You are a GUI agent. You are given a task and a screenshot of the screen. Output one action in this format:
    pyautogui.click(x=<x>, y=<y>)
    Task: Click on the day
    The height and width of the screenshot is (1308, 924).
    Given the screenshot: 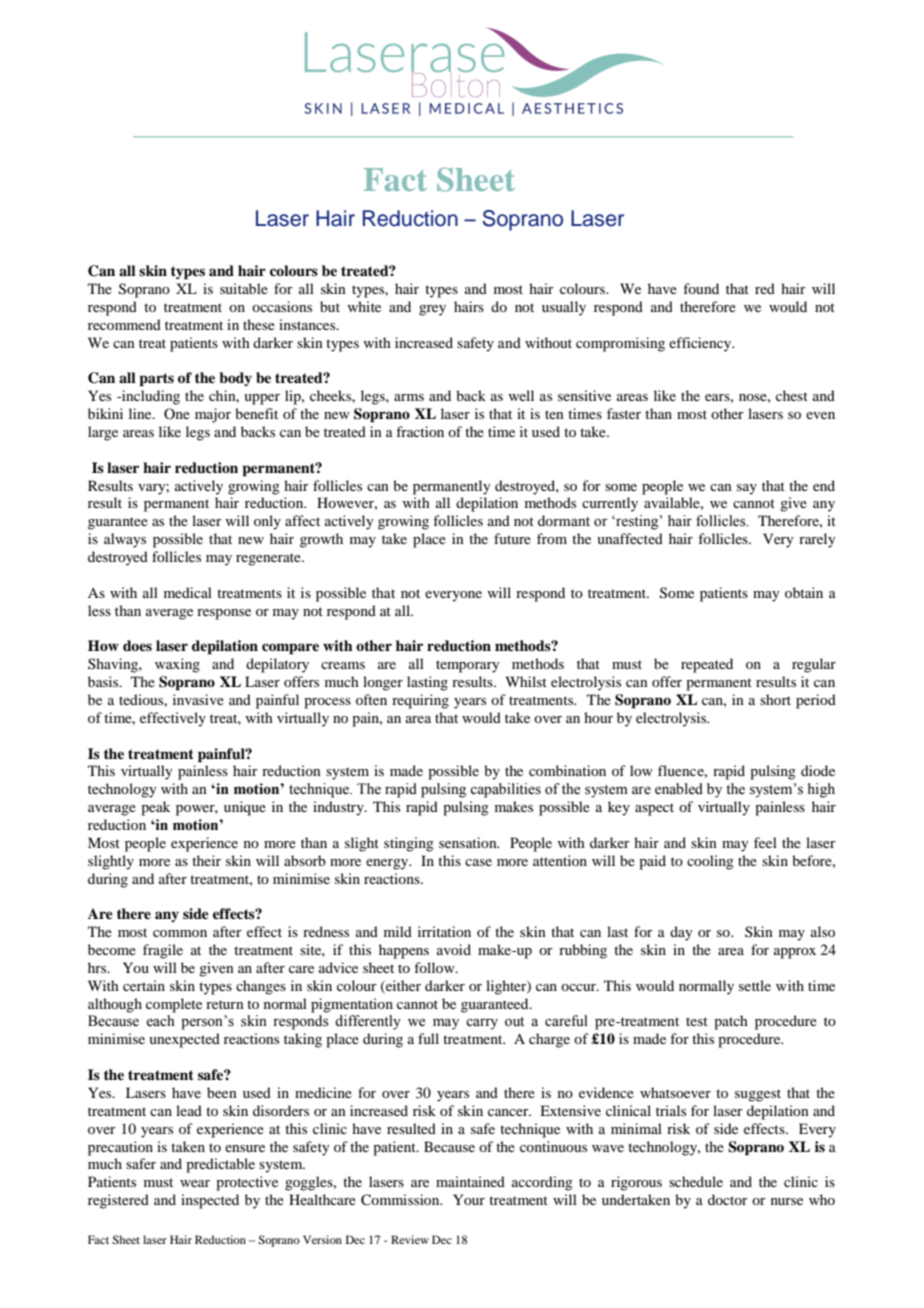 What is the action you would take?
    pyautogui.click(x=681, y=933)
